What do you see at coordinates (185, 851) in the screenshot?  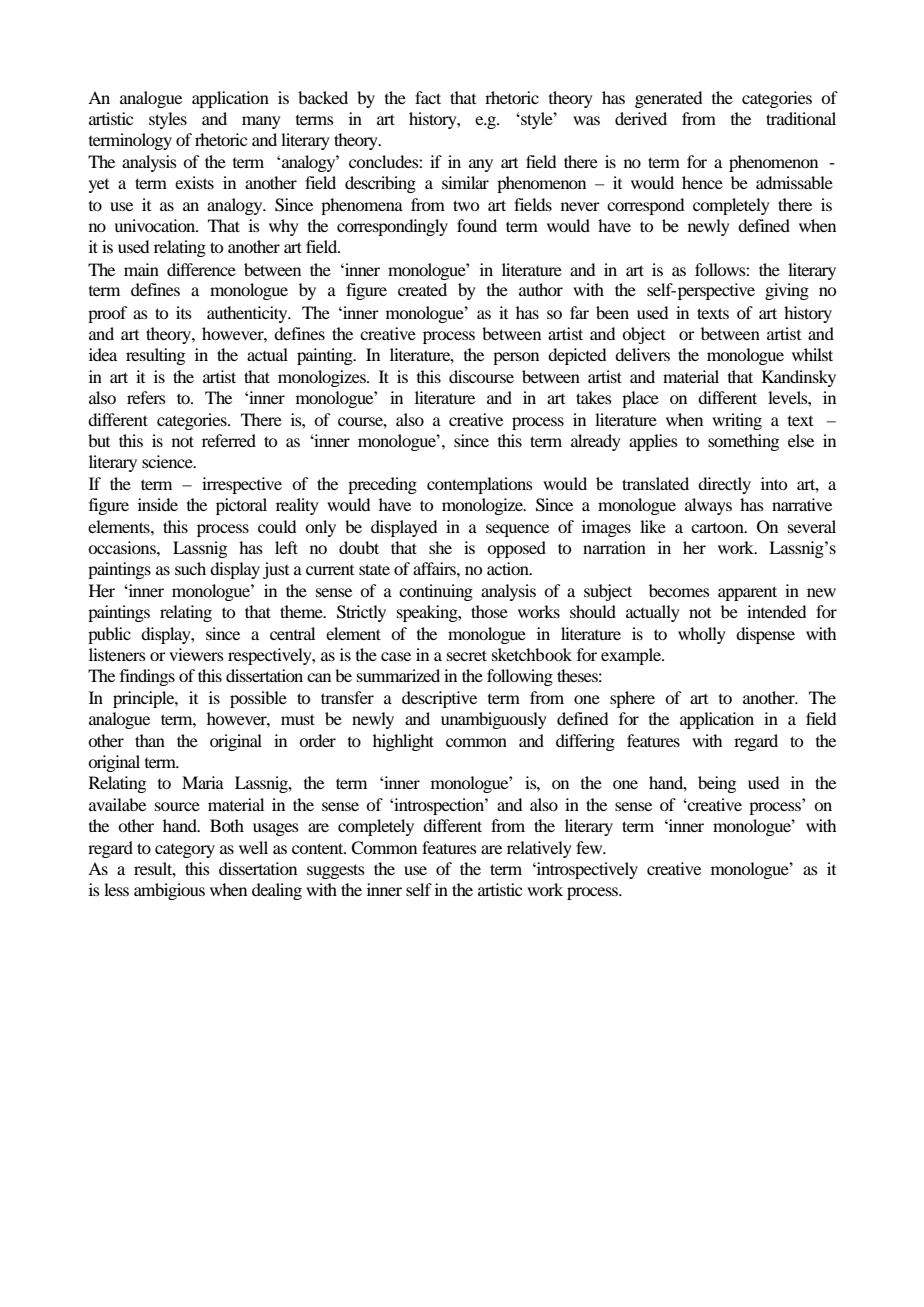 I see `category` at bounding box center [185, 851].
